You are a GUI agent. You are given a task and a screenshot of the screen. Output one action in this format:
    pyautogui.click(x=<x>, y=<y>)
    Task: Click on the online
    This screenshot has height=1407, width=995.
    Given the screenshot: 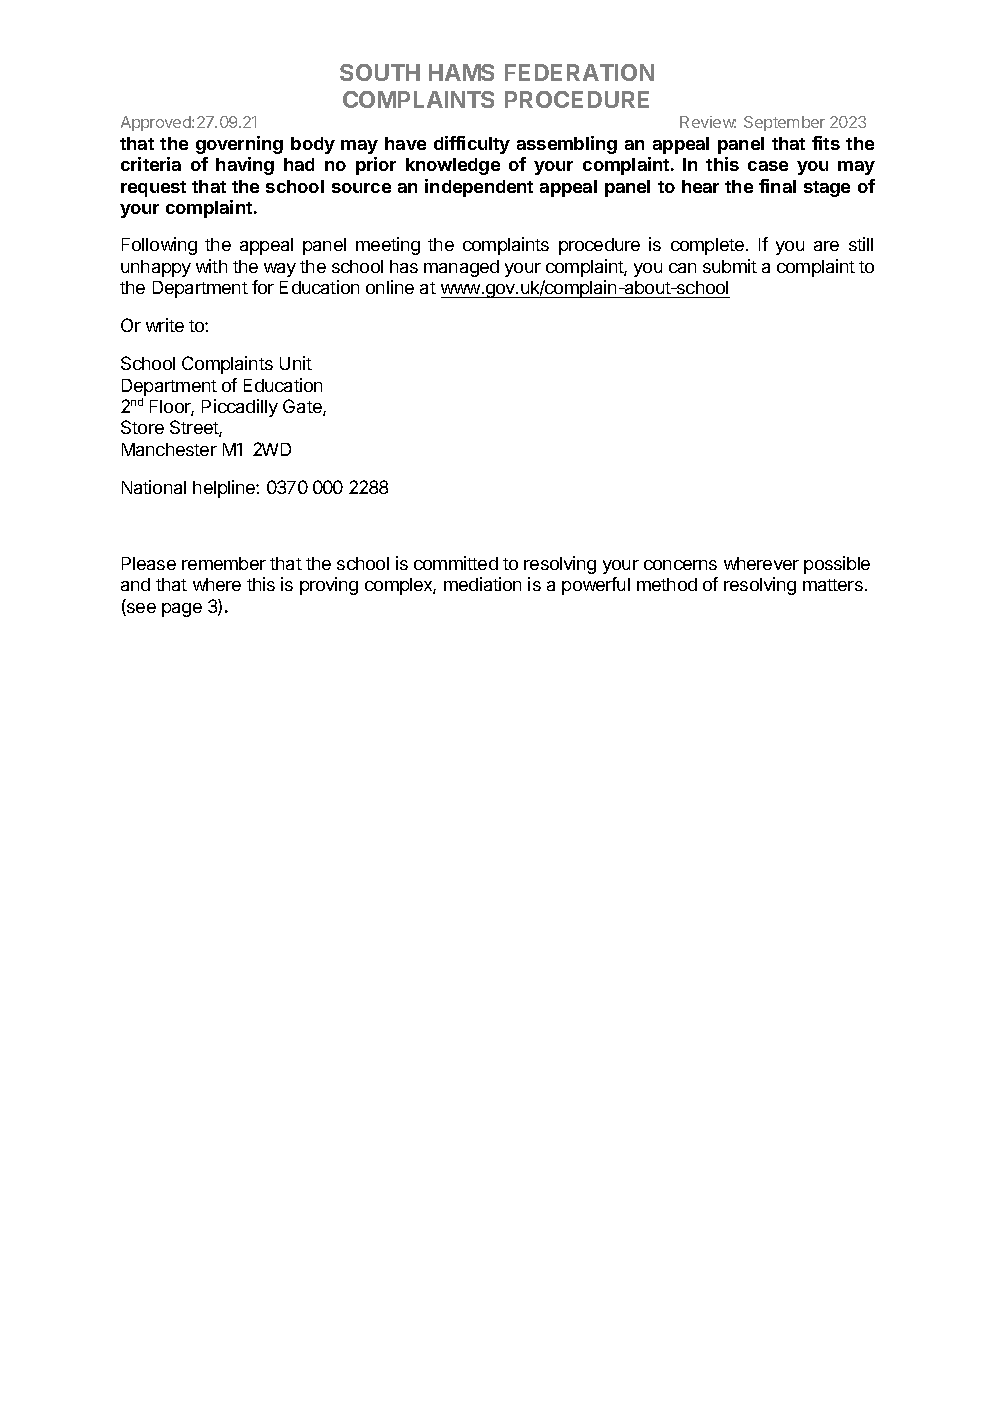 What is the action you would take?
    pyautogui.click(x=390, y=287)
